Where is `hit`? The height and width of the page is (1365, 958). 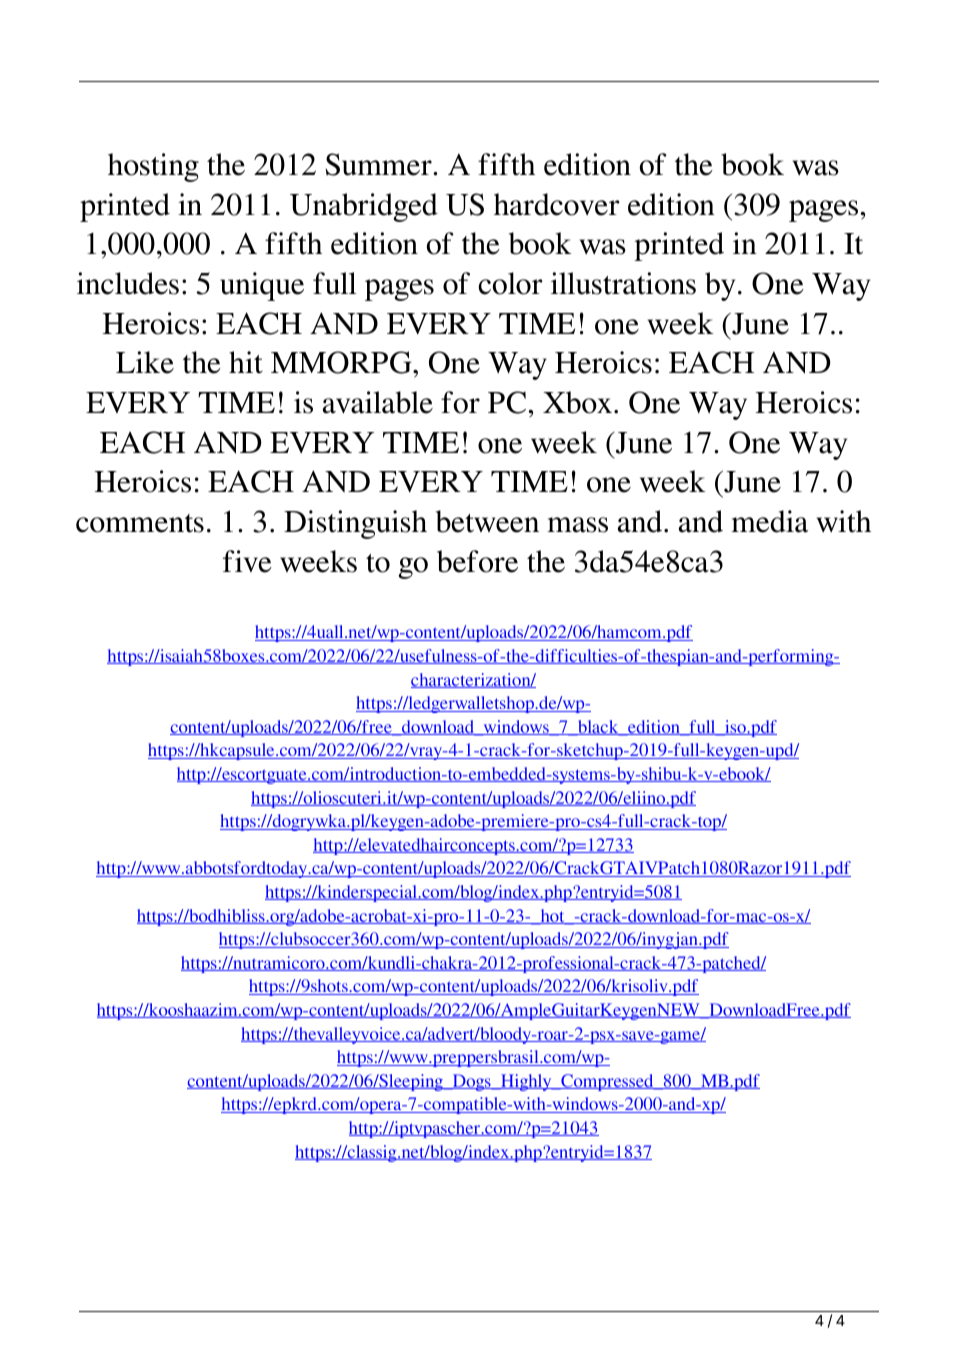 hit is located at coordinates (246, 362).
